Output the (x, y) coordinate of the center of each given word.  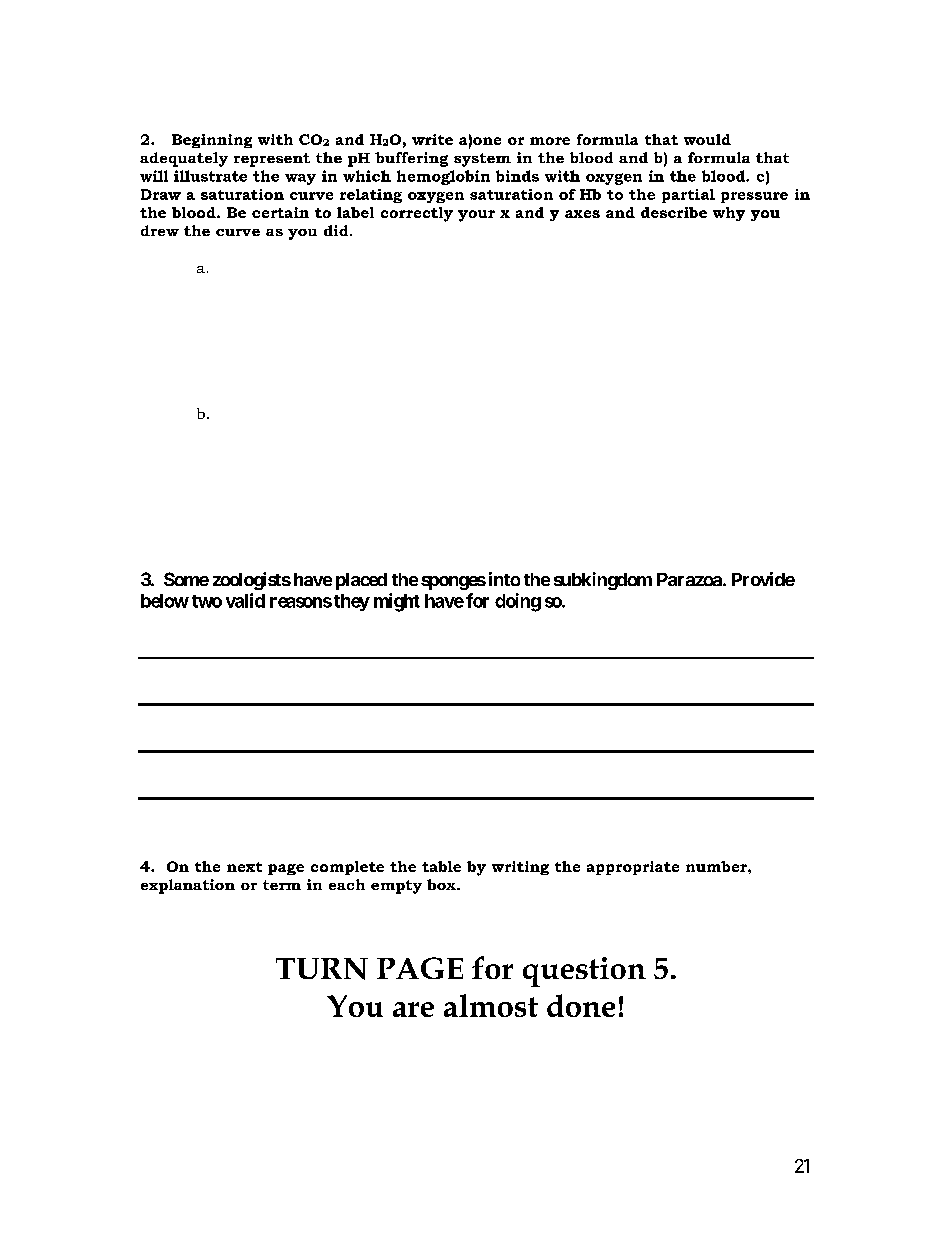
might (397, 602)
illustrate (210, 176)
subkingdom (603, 581)
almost (491, 1005)
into (504, 579)
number (717, 866)
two (207, 601)
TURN (322, 969)
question (584, 972)
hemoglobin (443, 177)
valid (245, 600)
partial (688, 196)
